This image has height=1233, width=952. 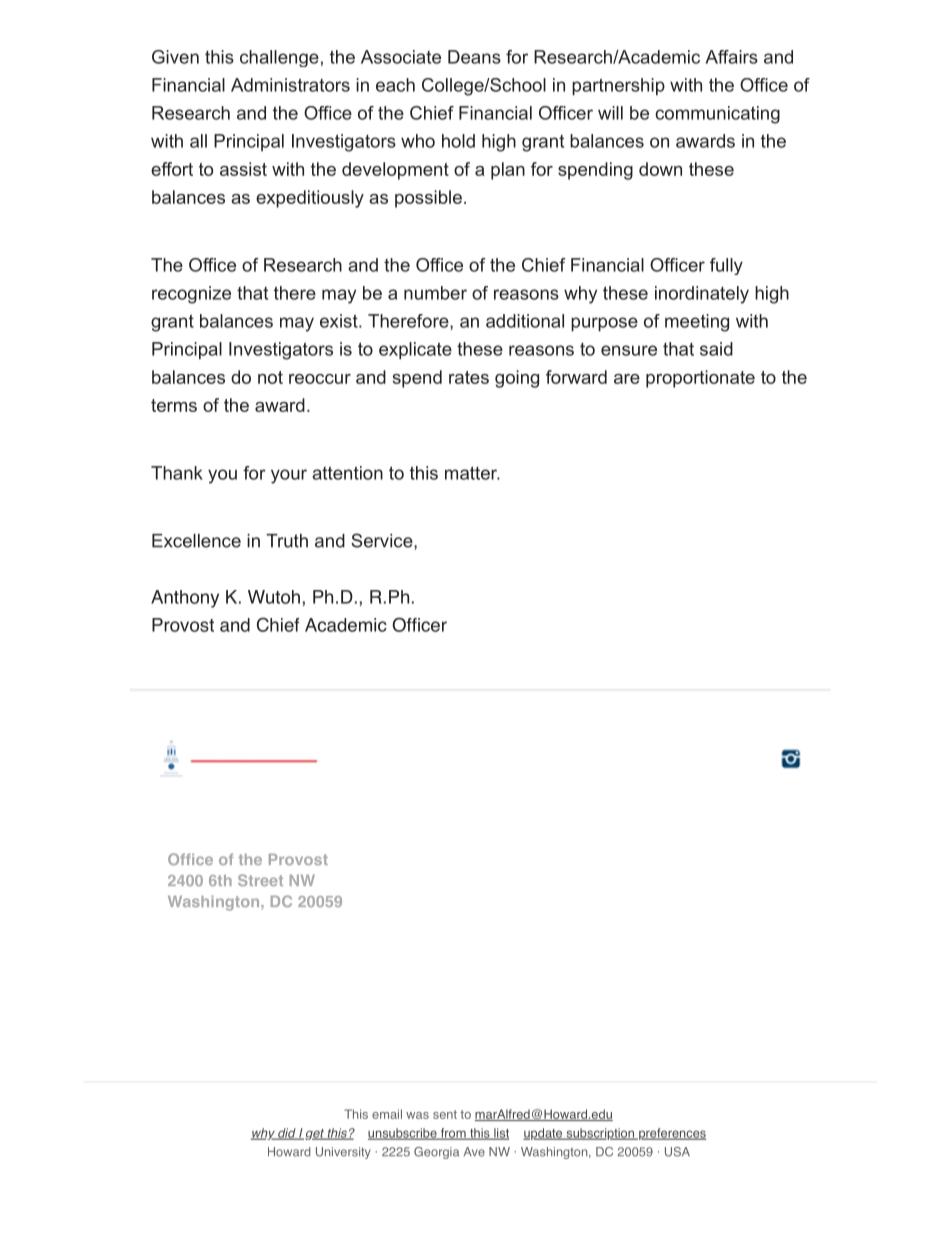 I want to click on challenge, so click(x=279, y=58).
